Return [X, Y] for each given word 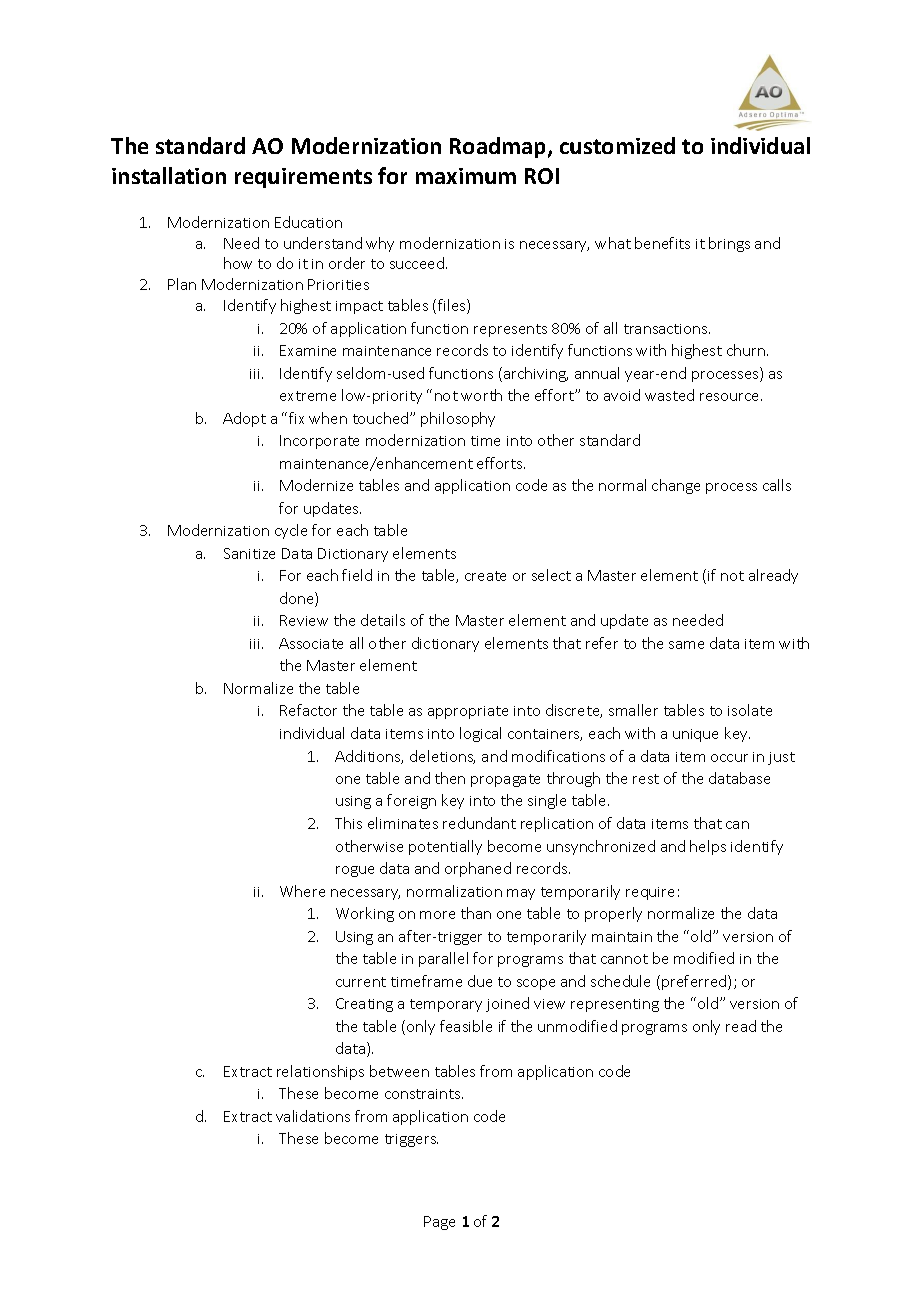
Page [439, 1223]
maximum [466, 176]
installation [169, 175]
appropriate [468, 712]
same [686, 645]
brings [729, 244]
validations [313, 1116]
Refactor [308, 710]
